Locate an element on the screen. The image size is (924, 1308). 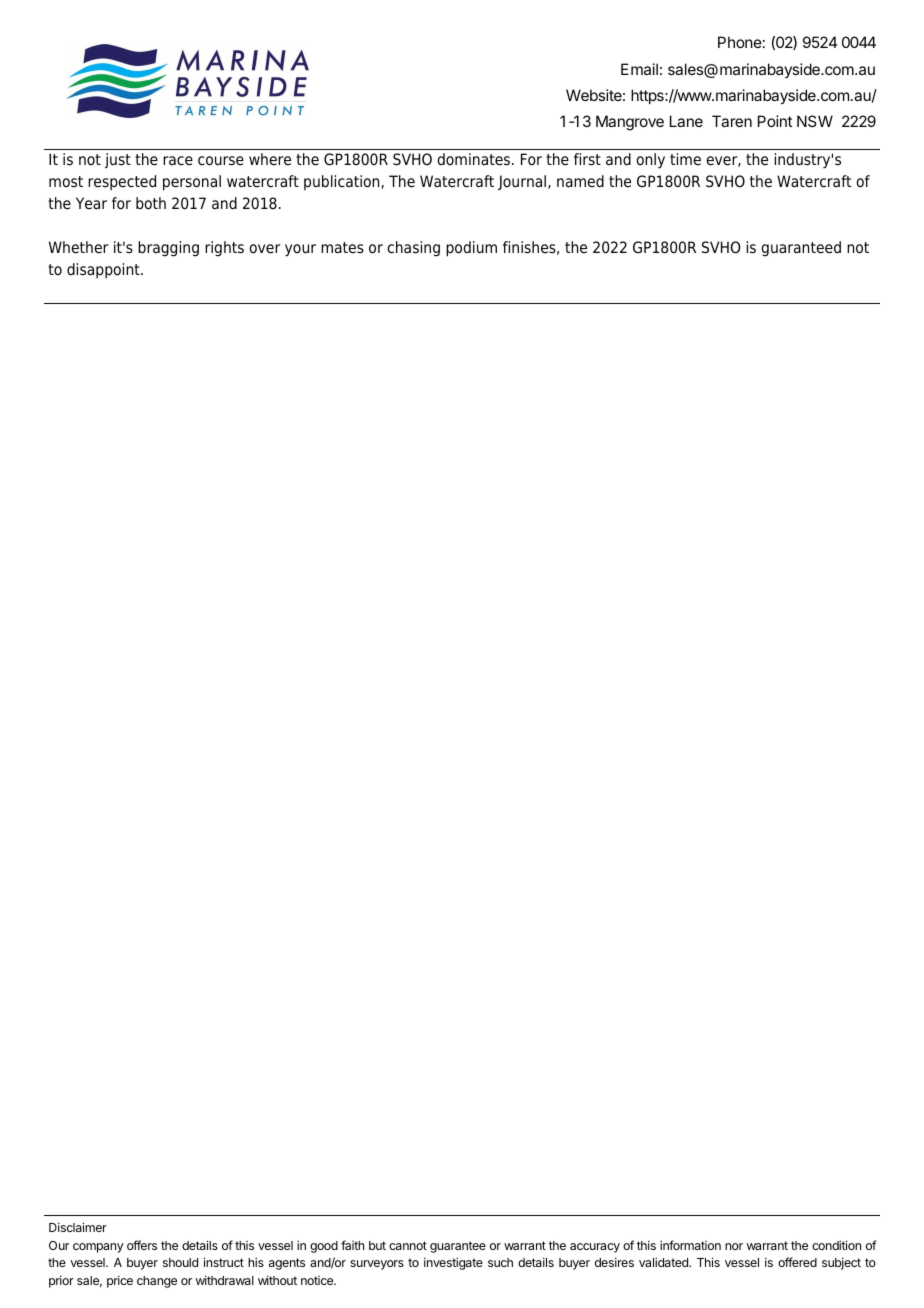
race is located at coordinates (178, 161).
